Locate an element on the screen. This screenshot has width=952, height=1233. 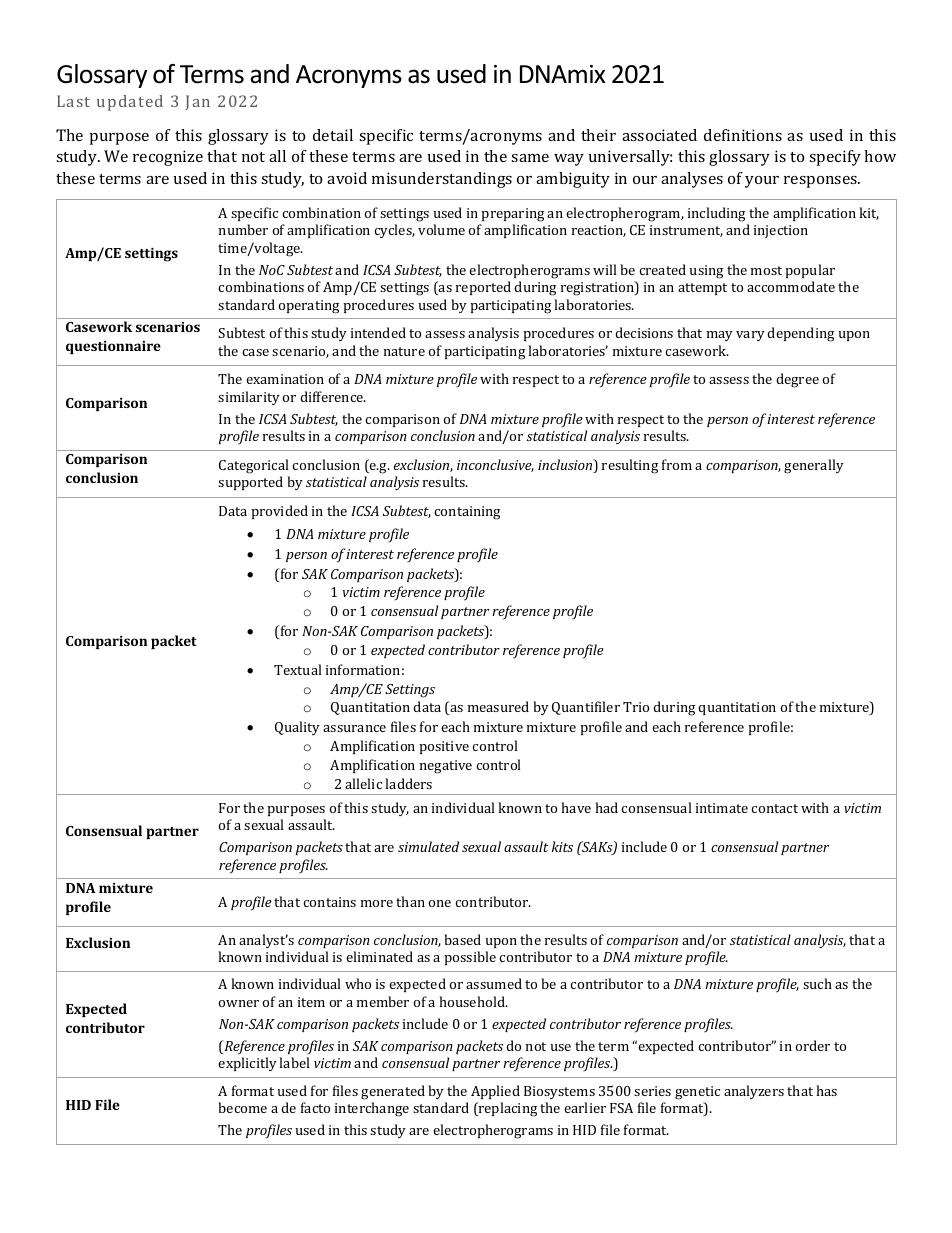
inconclusive is located at coordinates (495, 465).
